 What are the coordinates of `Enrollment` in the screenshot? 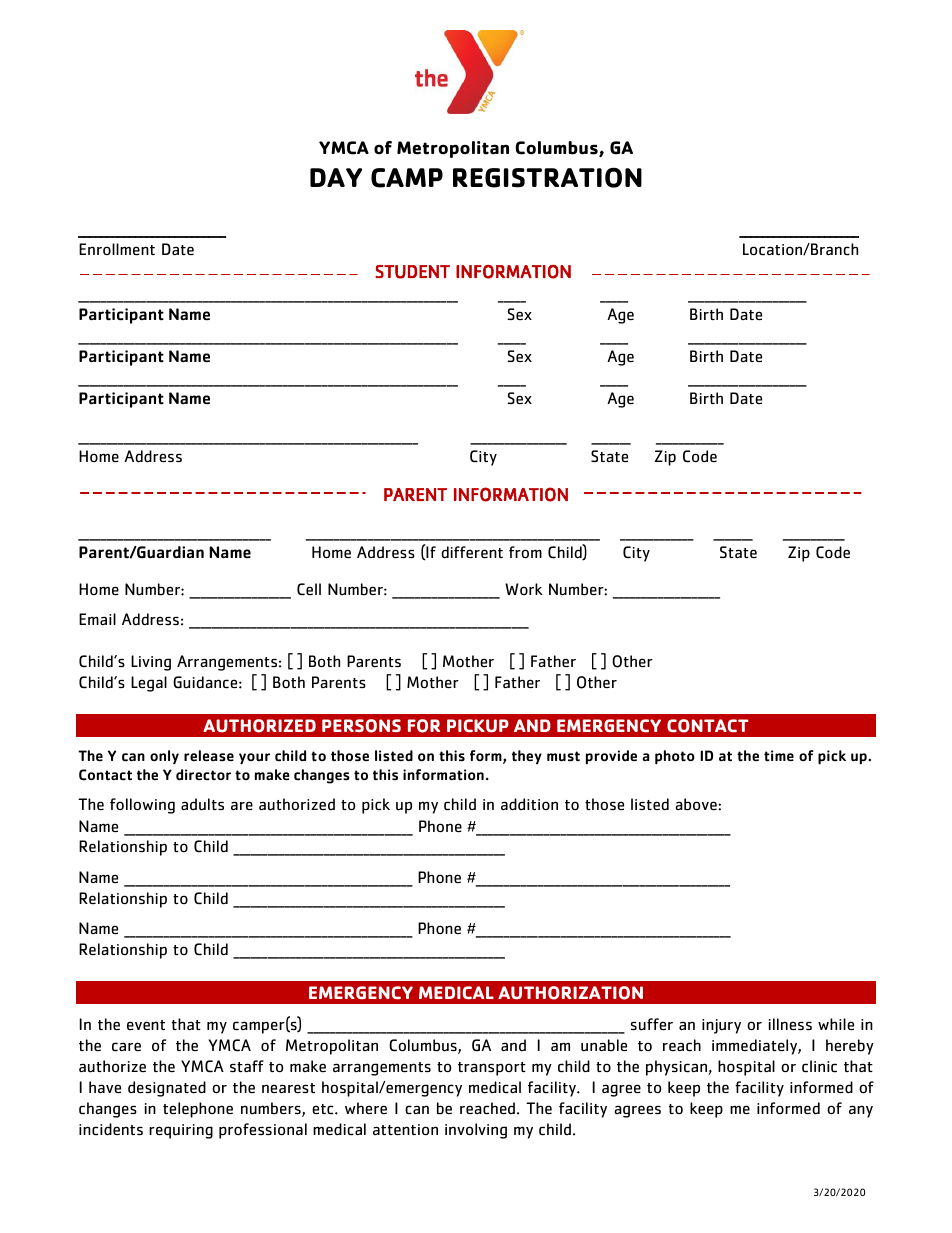 It's located at (117, 249).
